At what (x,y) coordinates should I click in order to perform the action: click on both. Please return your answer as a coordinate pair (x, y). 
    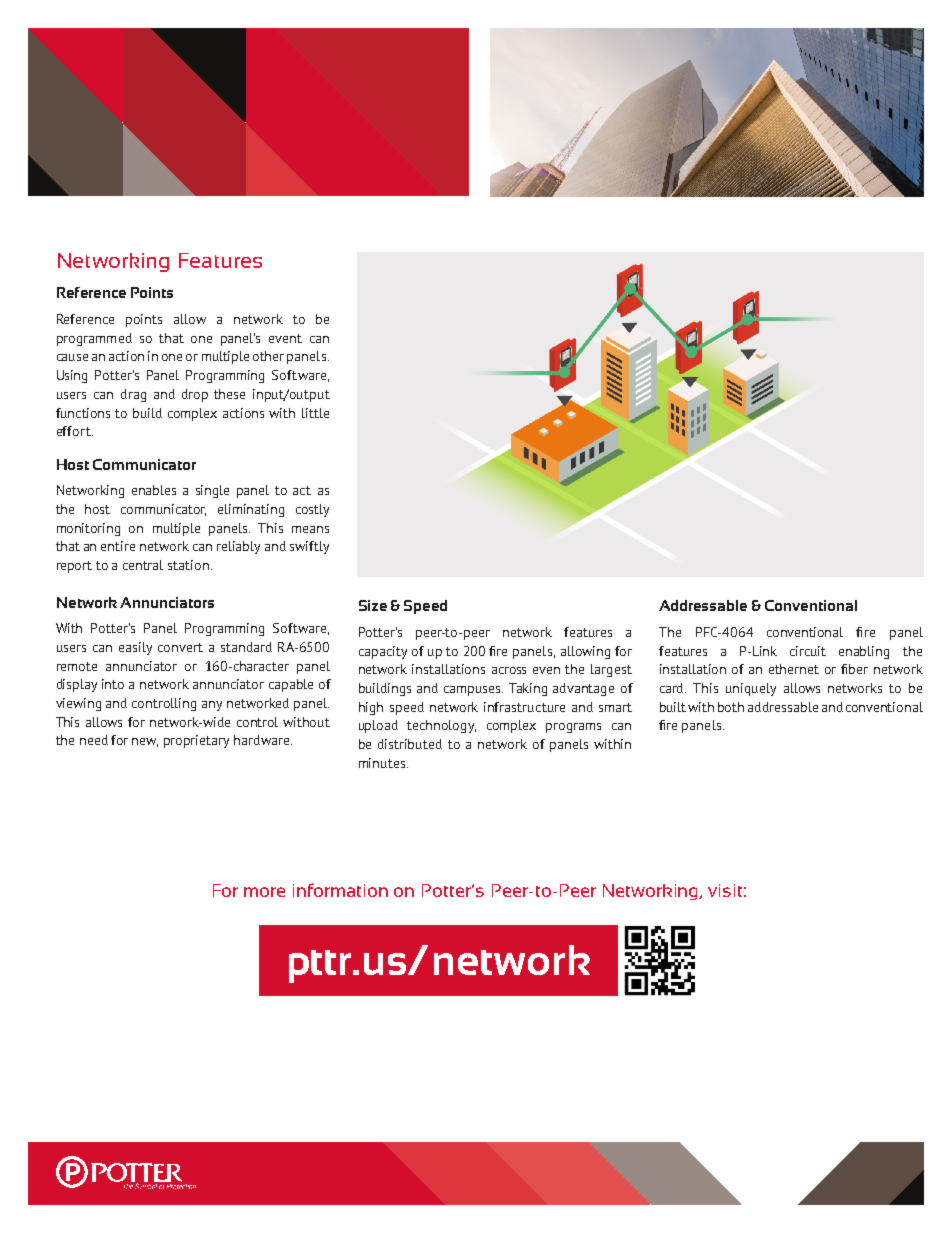
    Looking at the image, I should click on (731, 707).
